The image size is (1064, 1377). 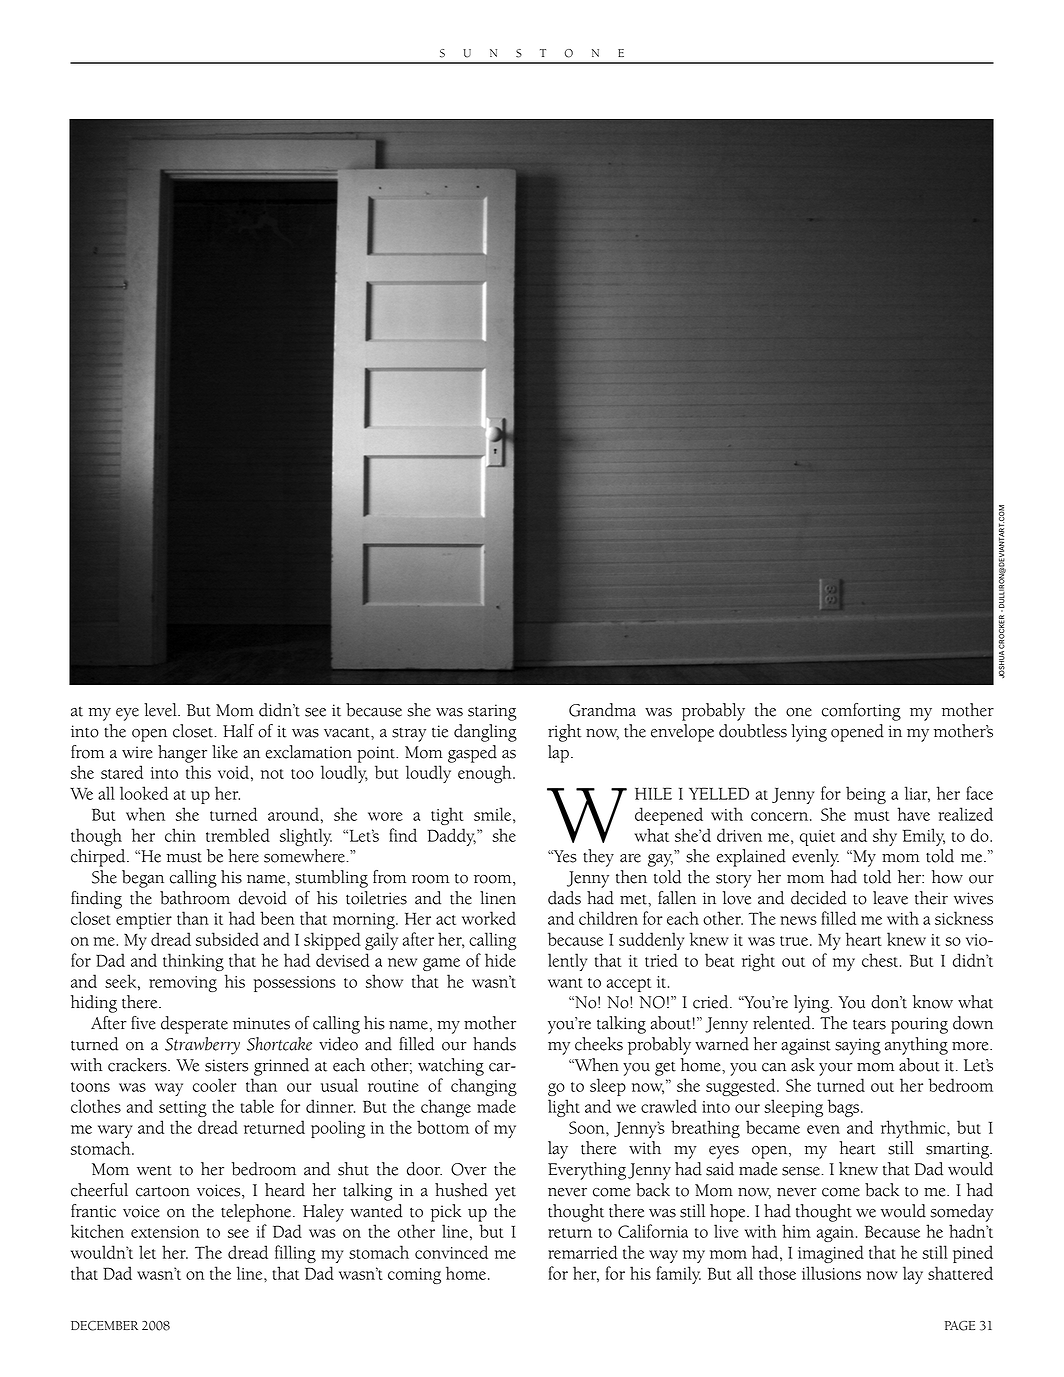 What do you see at coordinates (143, 879) in the screenshot?
I see `began` at bounding box center [143, 879].
